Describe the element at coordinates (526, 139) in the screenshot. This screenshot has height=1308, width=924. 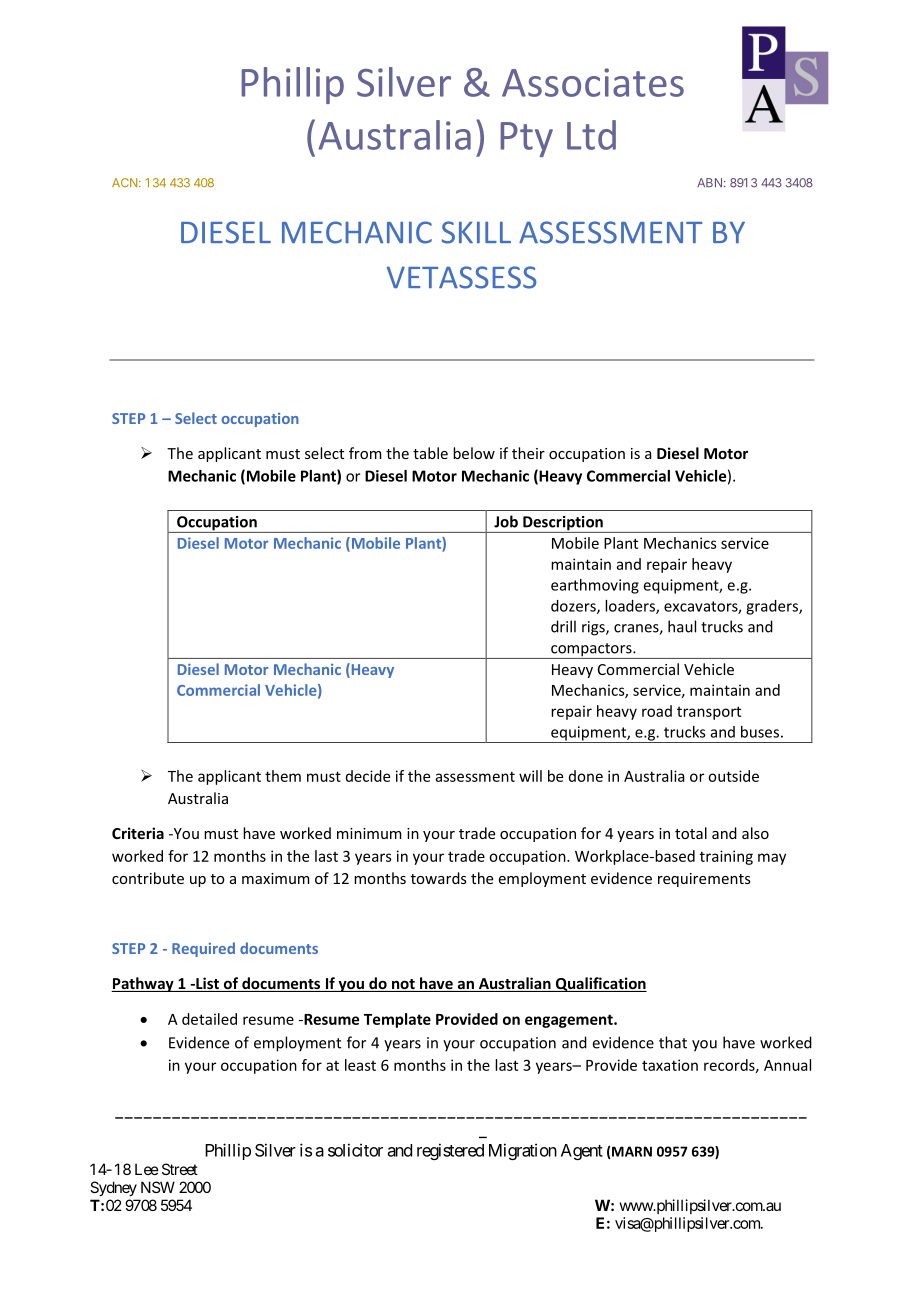
I see `Pty` at that location.
